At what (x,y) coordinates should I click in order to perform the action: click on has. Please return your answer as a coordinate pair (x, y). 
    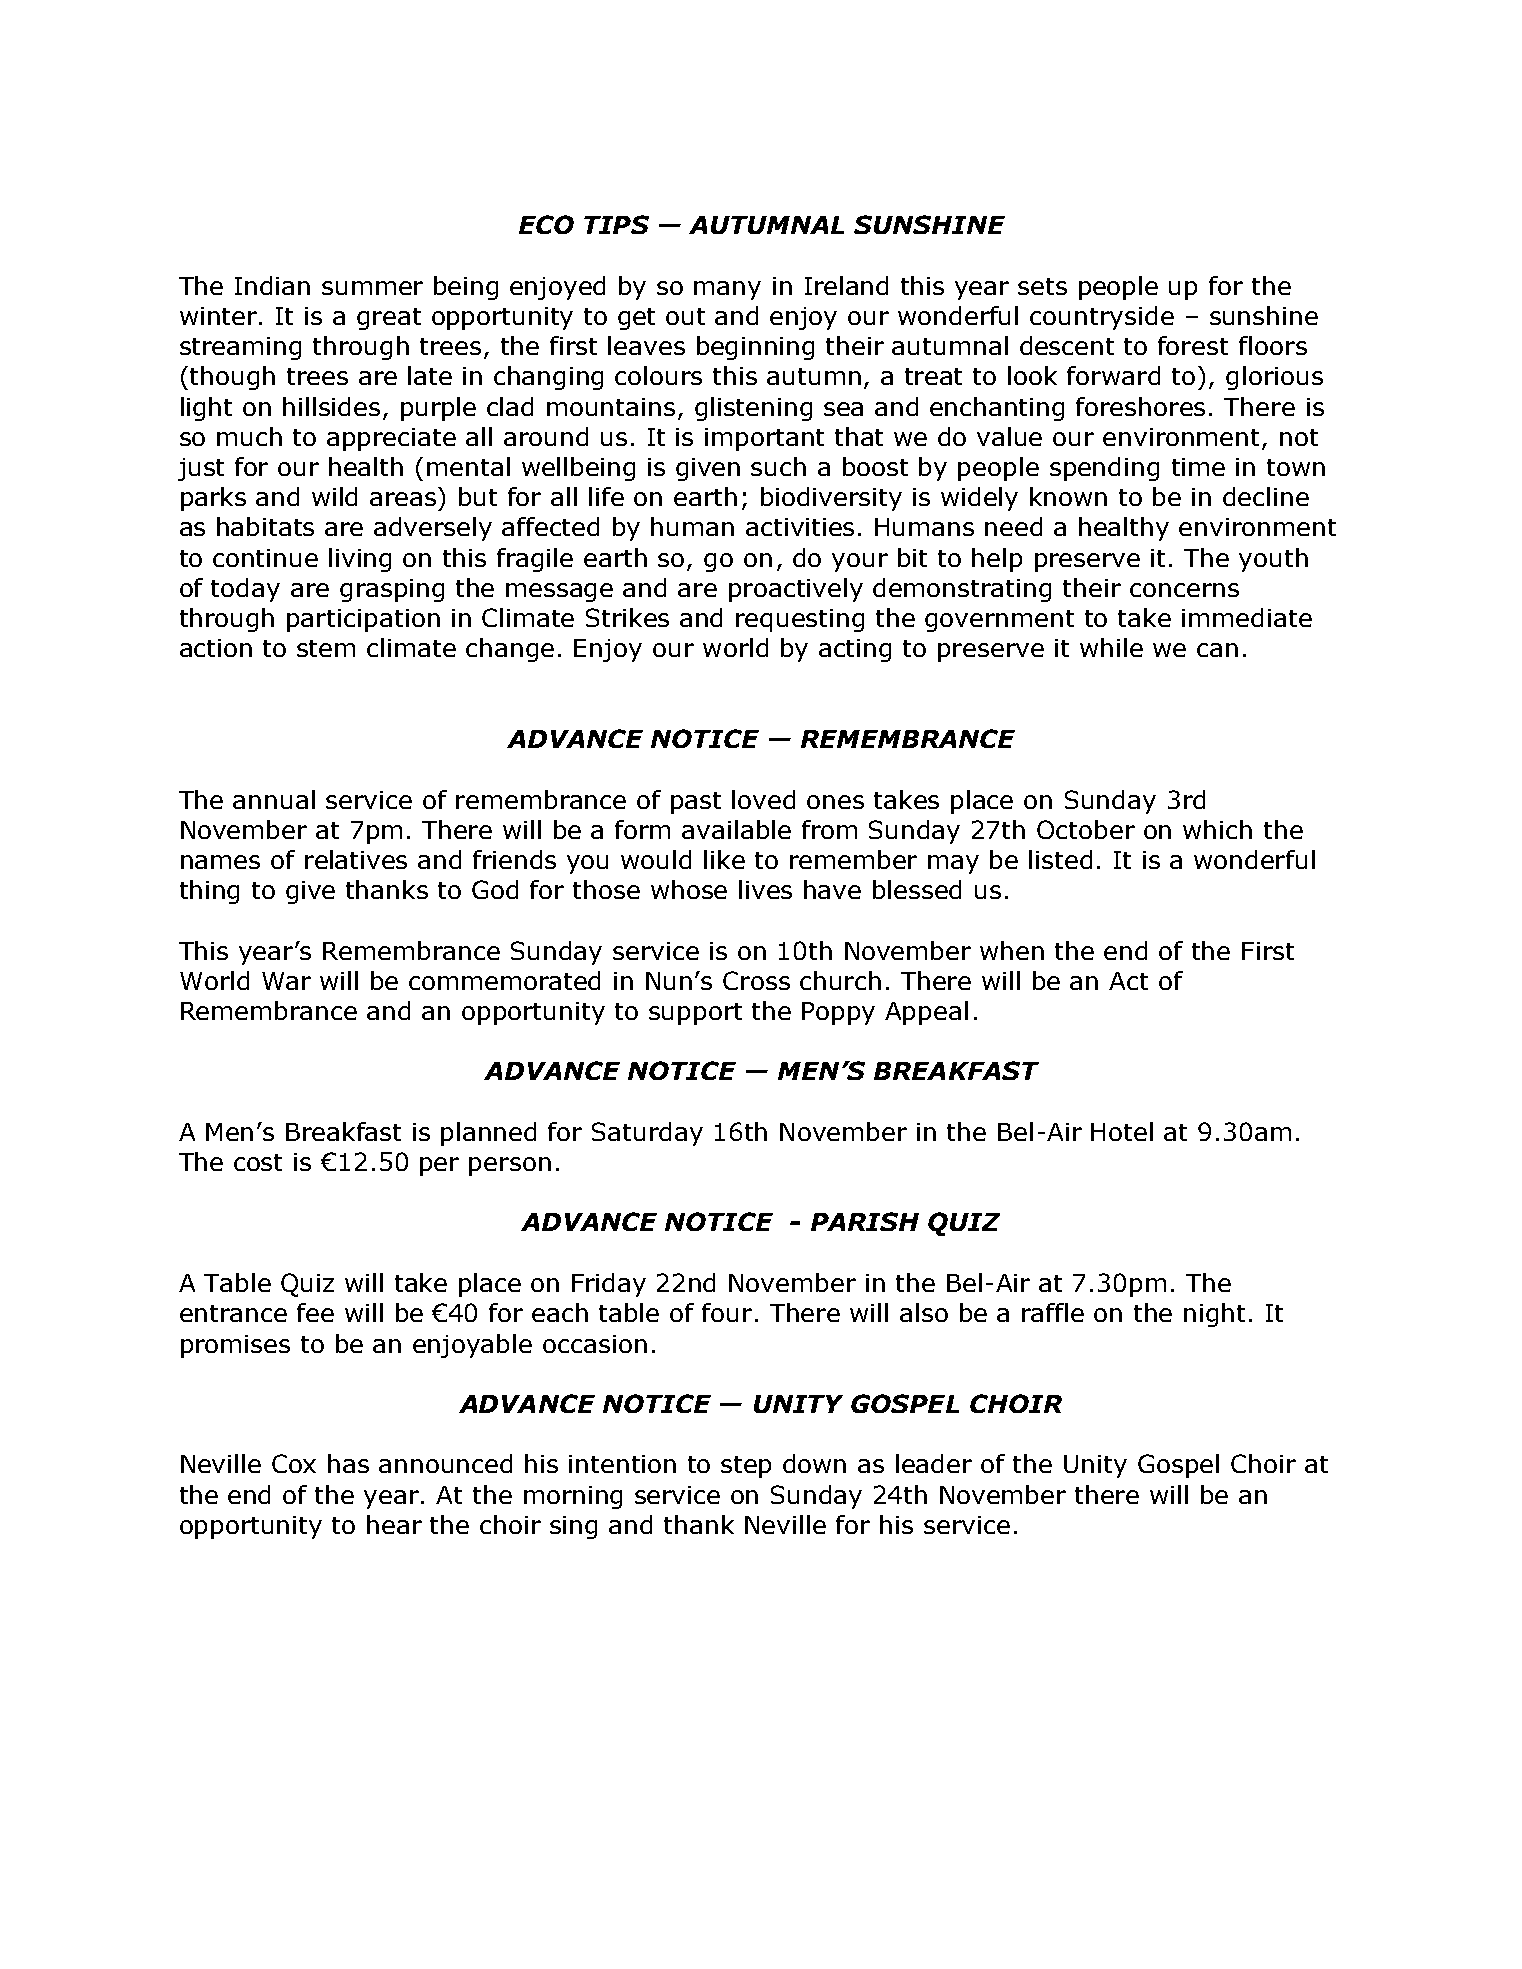
    Looking at the image, I should click on (348, 1463).
